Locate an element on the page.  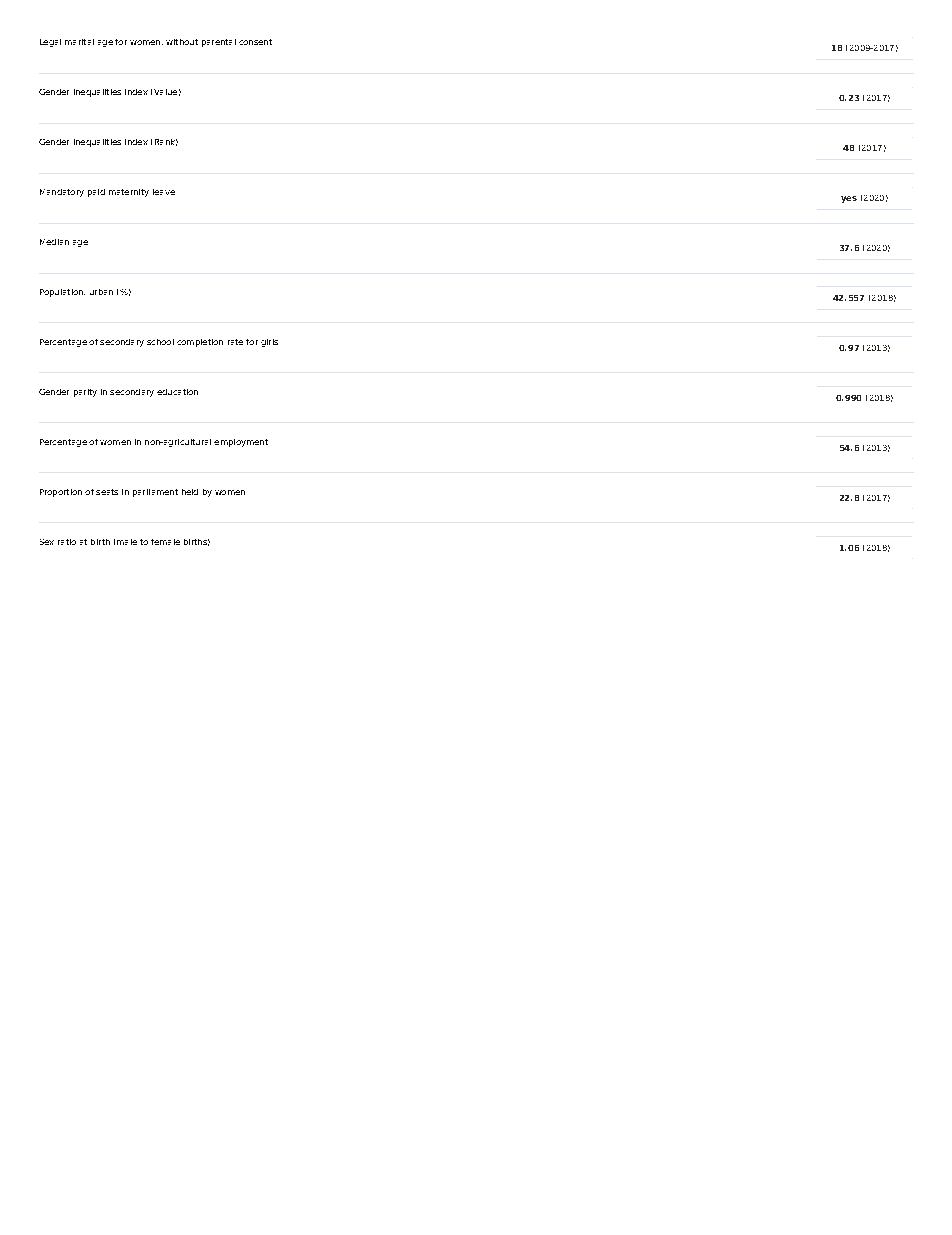
maternity is located at coordinates (129, 193).
